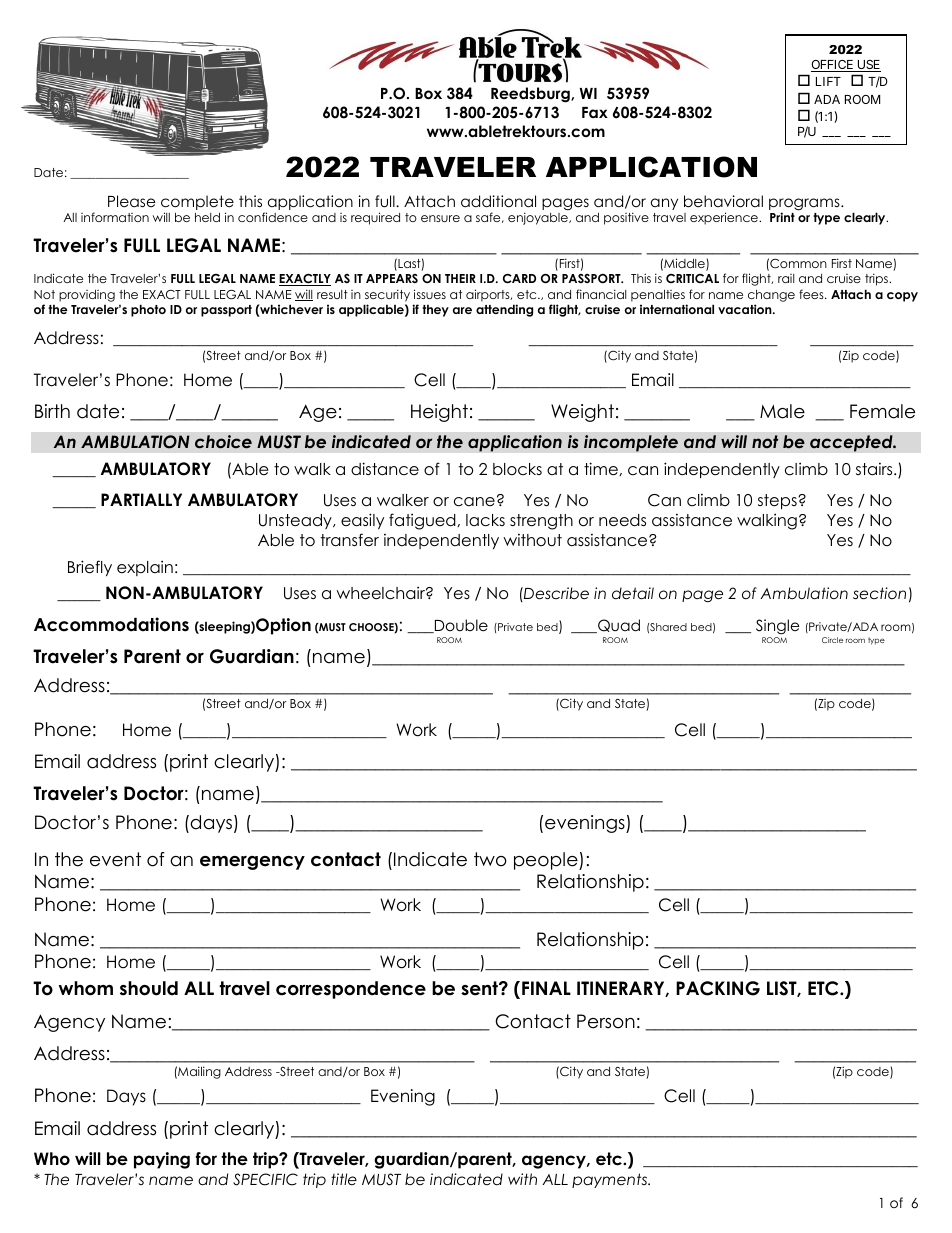 The height and width of the screenshot is (1233, 952). I want to click on Please, so click(132, 201).
